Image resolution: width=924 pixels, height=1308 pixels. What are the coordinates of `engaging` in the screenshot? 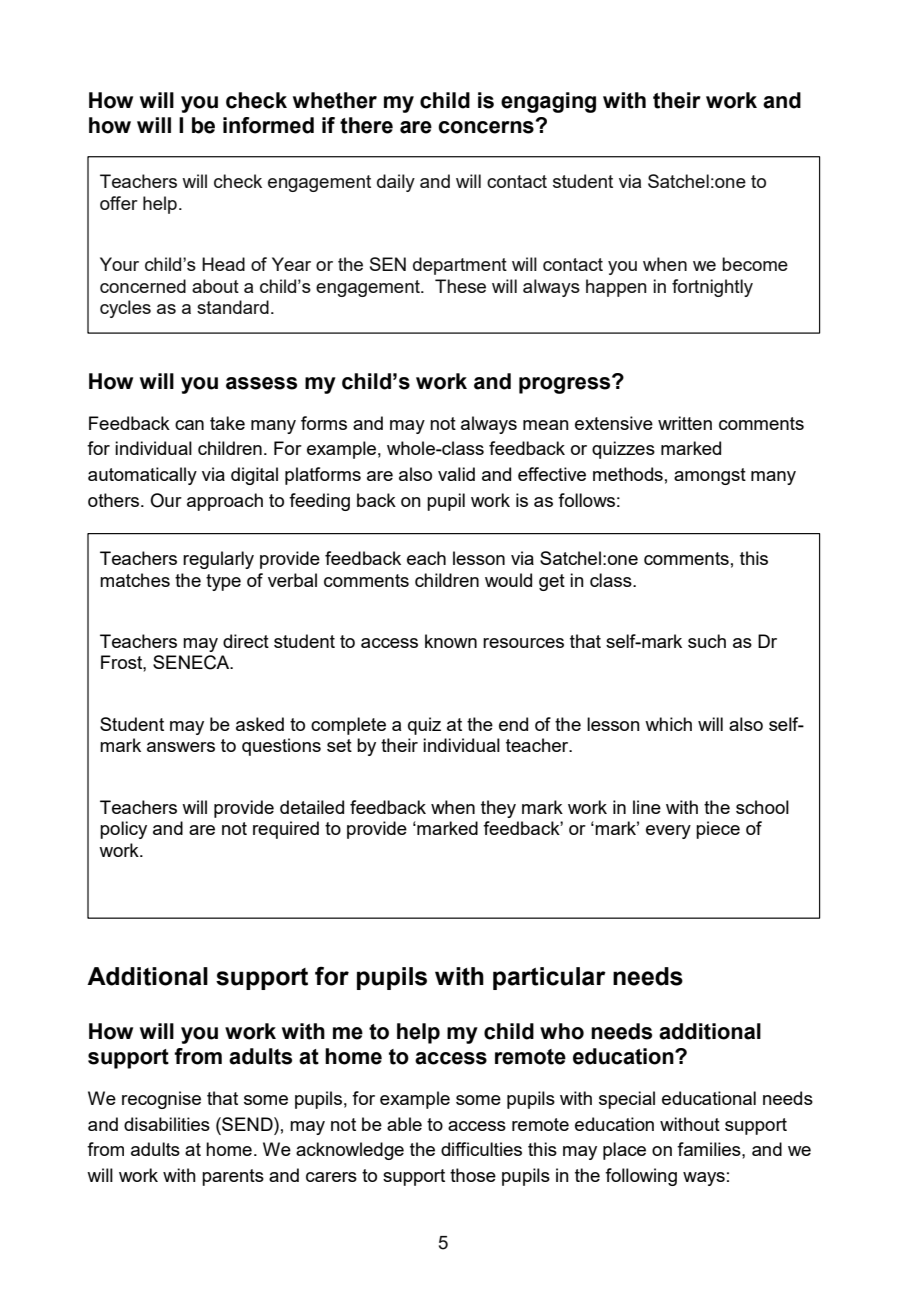 It's located at (548, 102).
